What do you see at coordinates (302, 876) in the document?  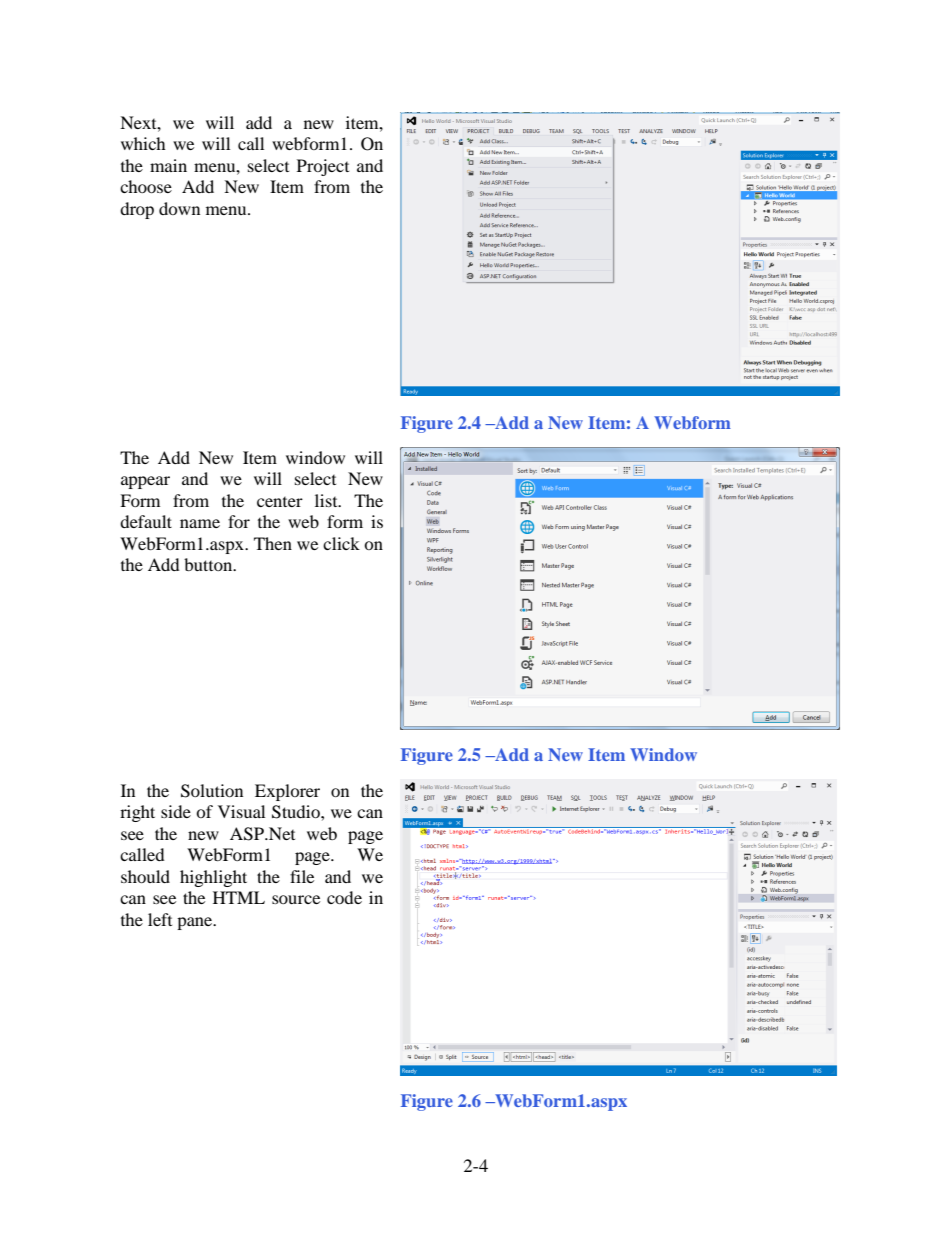 I see `file` at bounding box center [302, 876].
